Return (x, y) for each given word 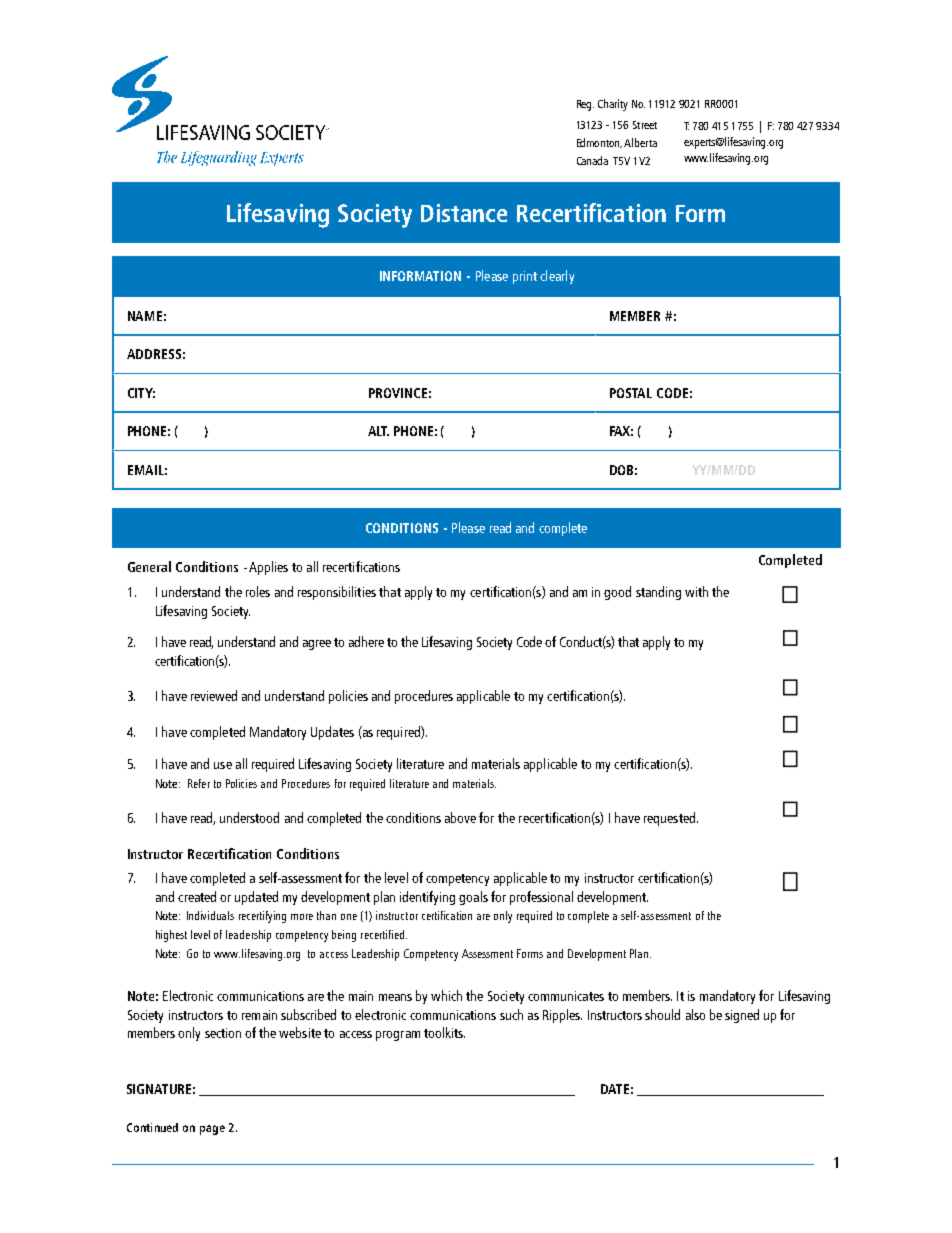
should (662, 1014)
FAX (621, 431)
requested (669, 819)
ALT (378, 431)
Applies (268, 568)
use (223, 765)
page (212, 1130)
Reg (585, 105)
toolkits (444, 1032)
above (460, 817)
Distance (464, 213)
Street (645, 125)
